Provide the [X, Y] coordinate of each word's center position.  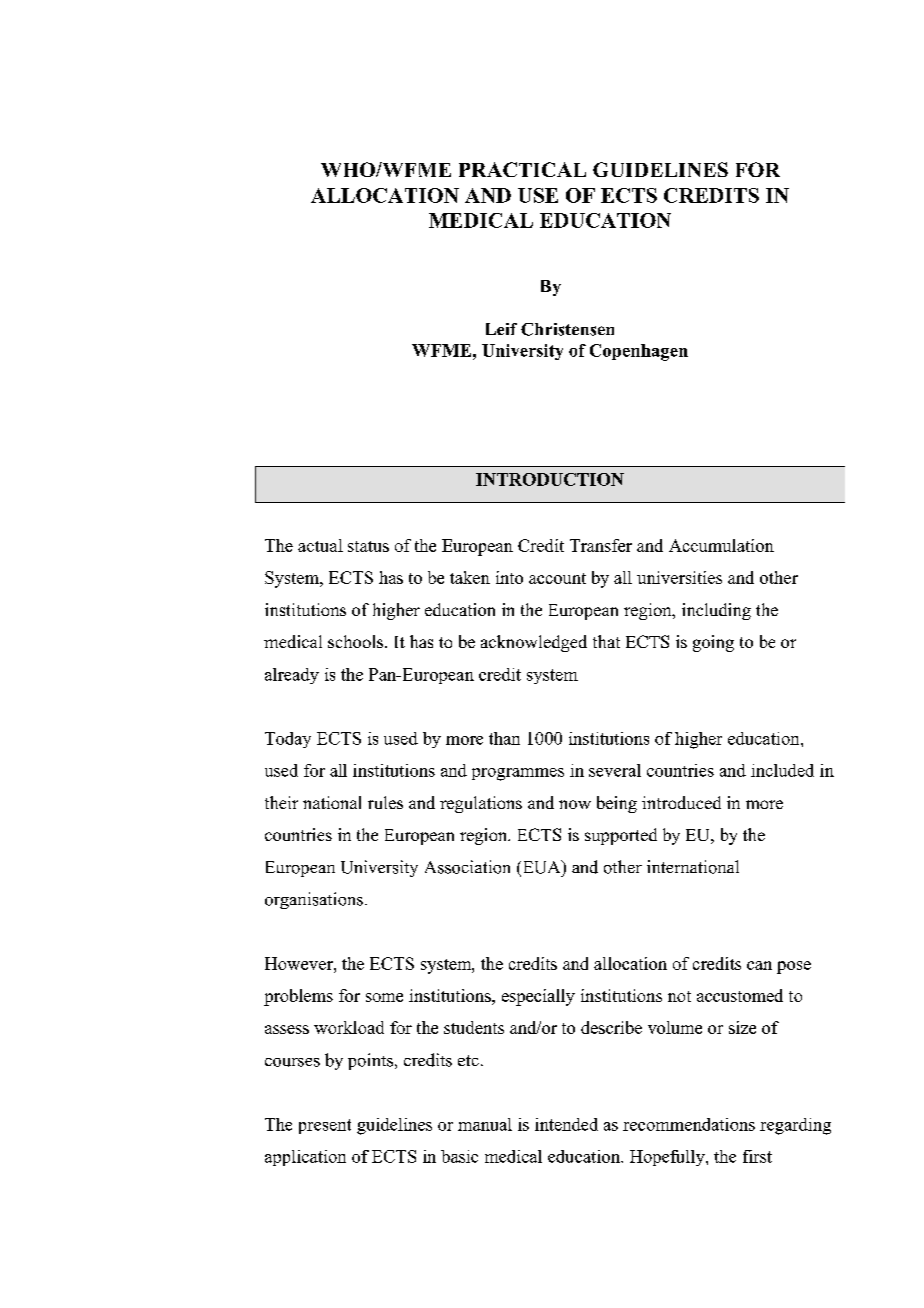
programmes [518, 774]
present [325, 1126]
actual [320, 545]
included [782, 770]
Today [288, 740]
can [759, 965]
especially [538, 997]
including [716, 611]
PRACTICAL [522, 169]
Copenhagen [639, 352]
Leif [501, 329]
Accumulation [721, 545]
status [368, 546]
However [300, 963]
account [557, 578]
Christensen [567, 329]
